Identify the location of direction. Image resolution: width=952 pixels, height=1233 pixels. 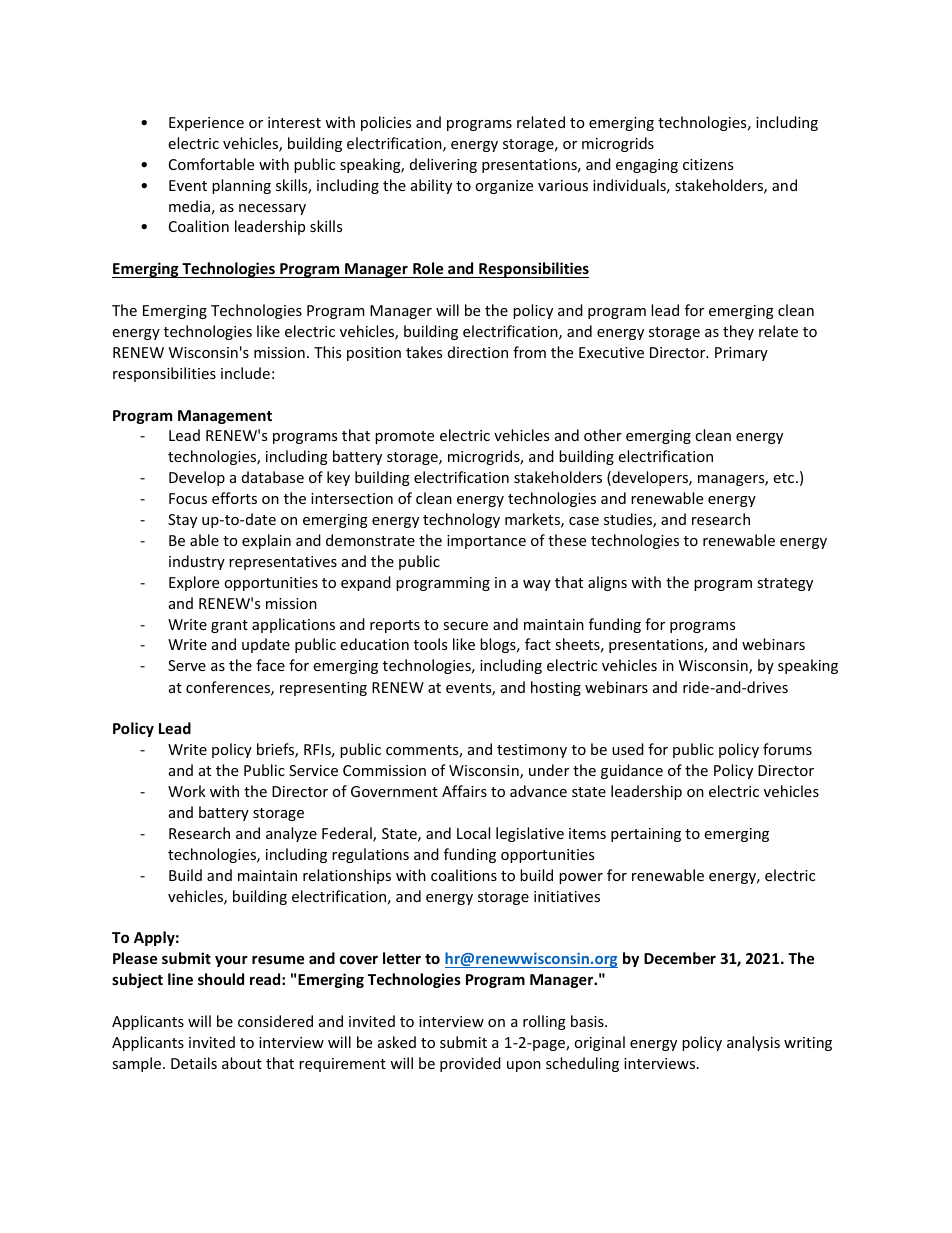
(478, 352).
